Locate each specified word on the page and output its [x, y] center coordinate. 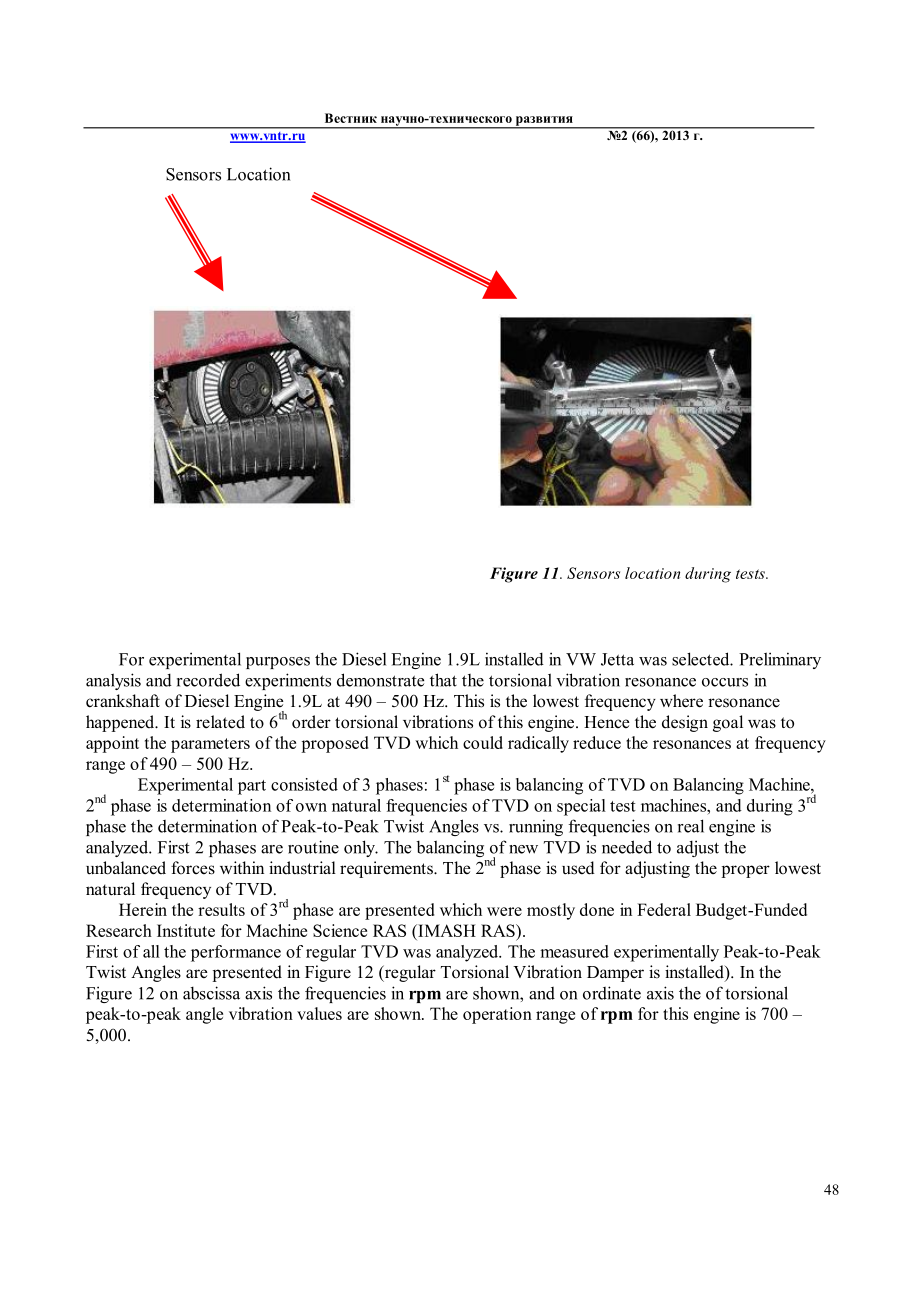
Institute [186, 930]
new [523, 849]
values [319, 1013]
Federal [664, 909]
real [691, 826]
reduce [597, 742]
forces [193, 868]
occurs [725, 682]
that [443, 680]
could [483, 742]
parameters [210, 745]
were [504, 911]
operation [497, 1015]
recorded [208, 680]
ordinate [612, 993]
